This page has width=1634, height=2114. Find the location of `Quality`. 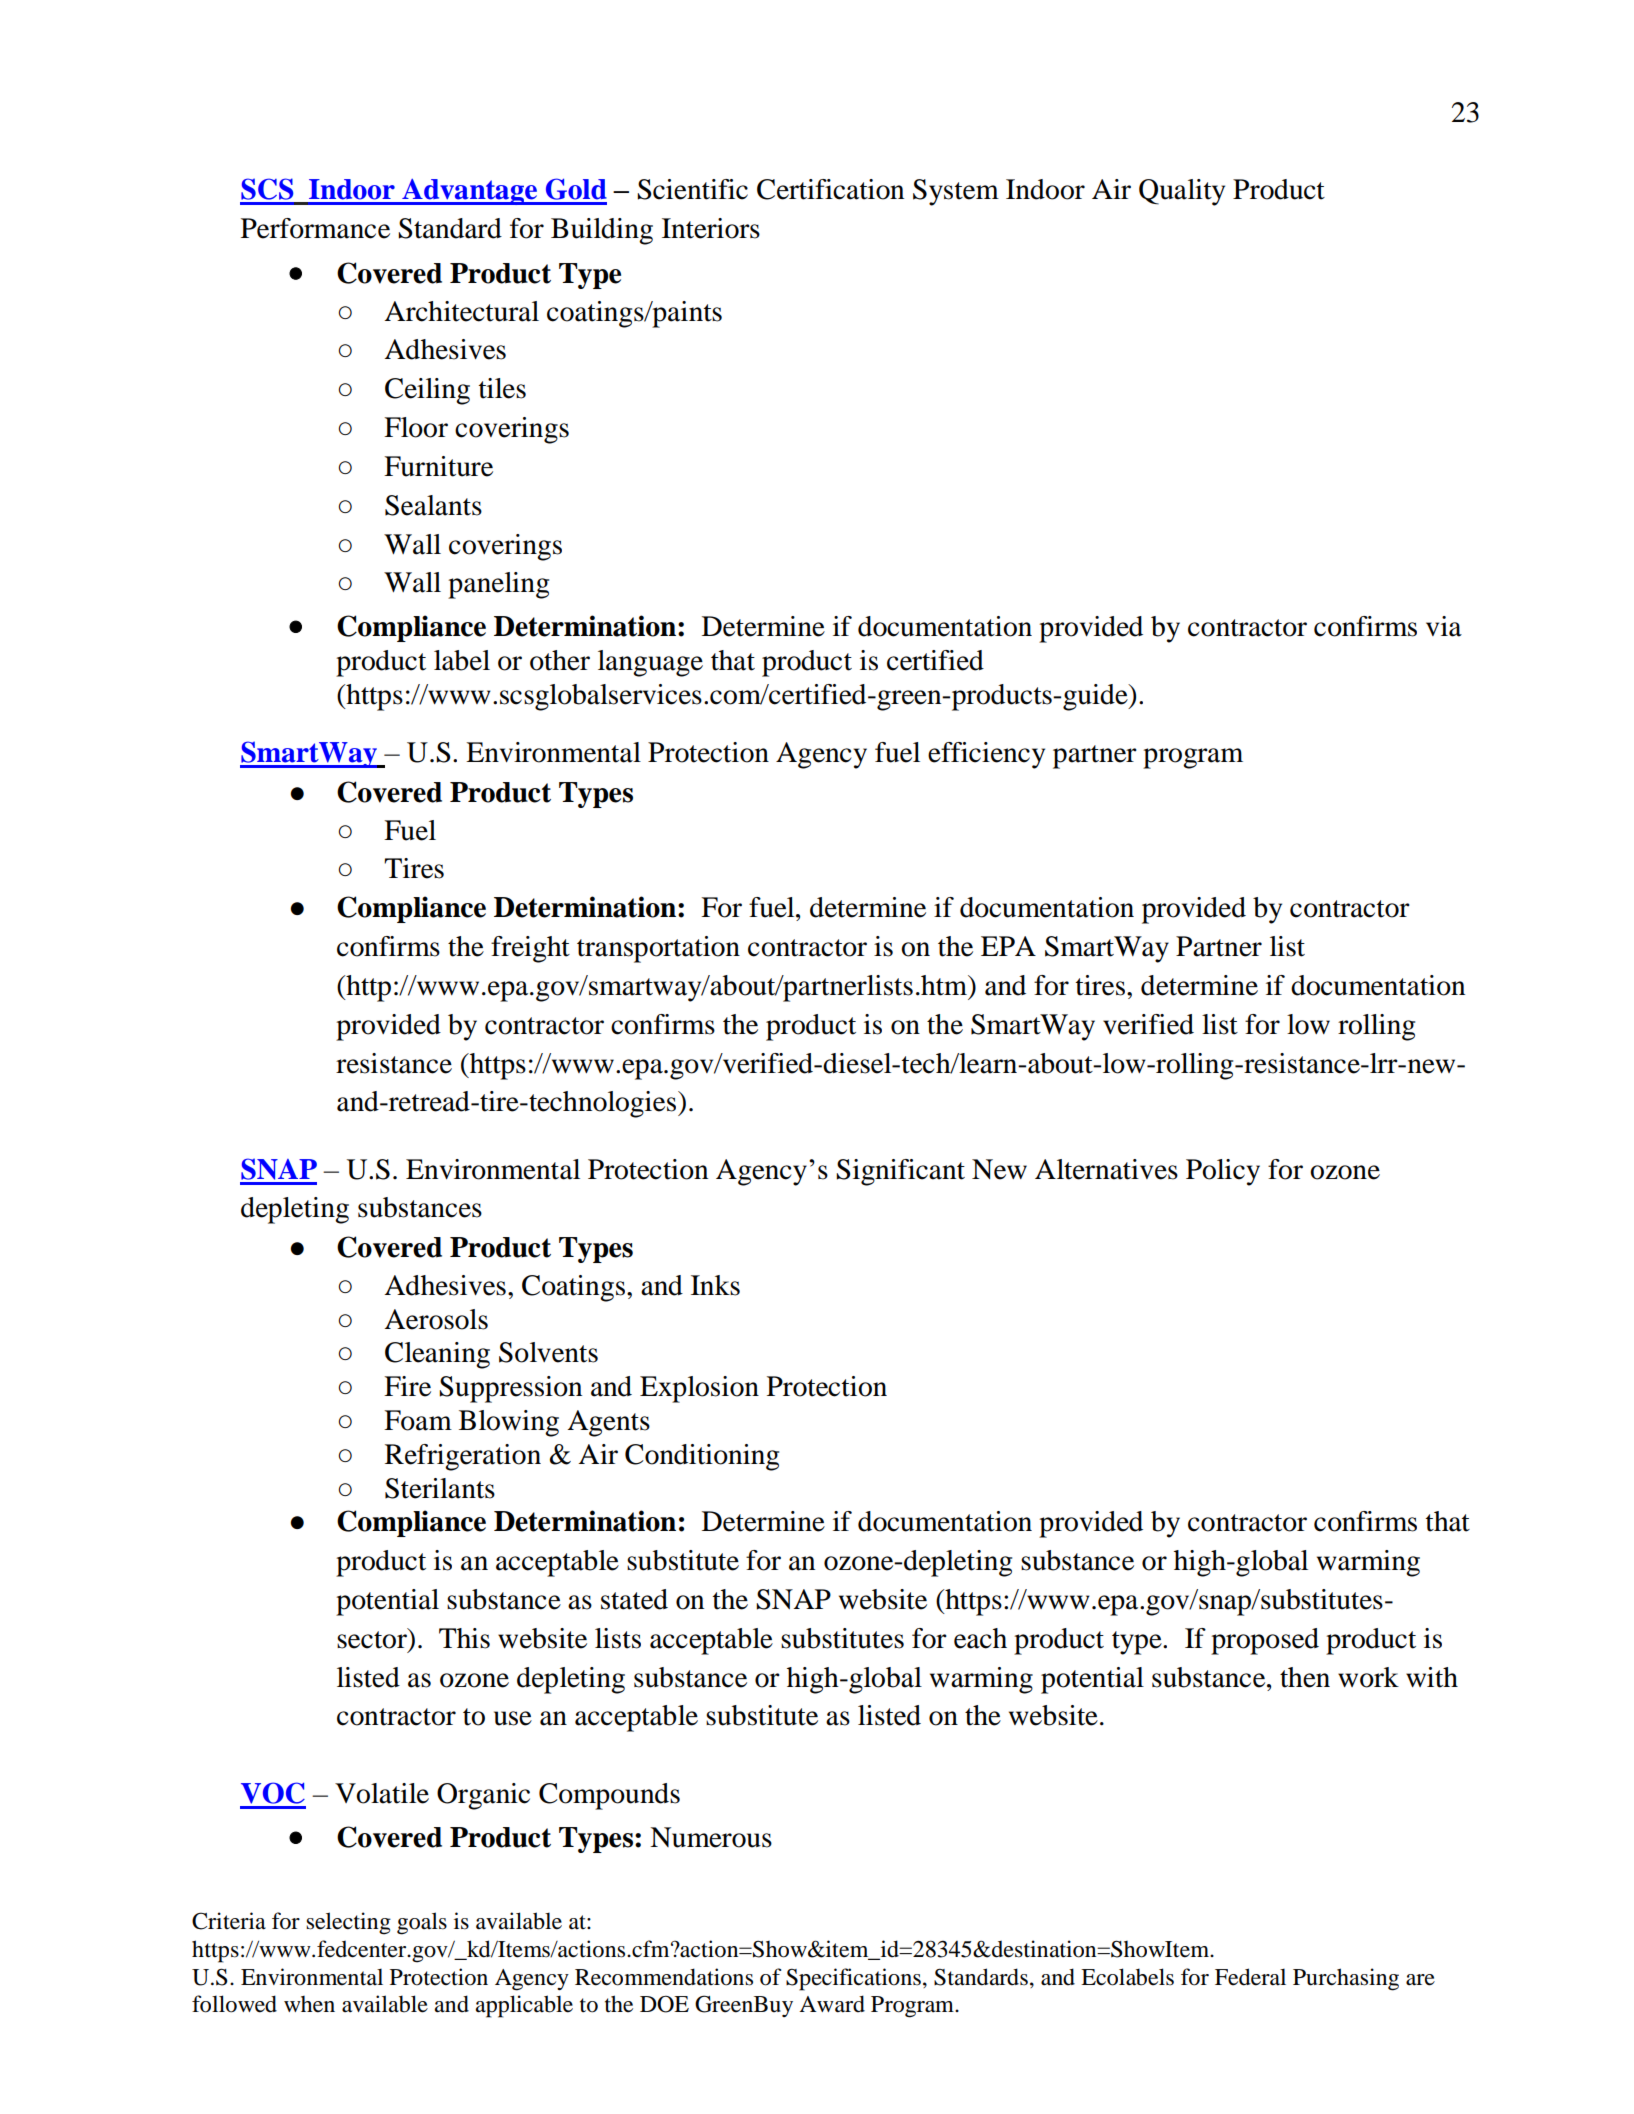

Quality is located at coordinates (1182, 192).
